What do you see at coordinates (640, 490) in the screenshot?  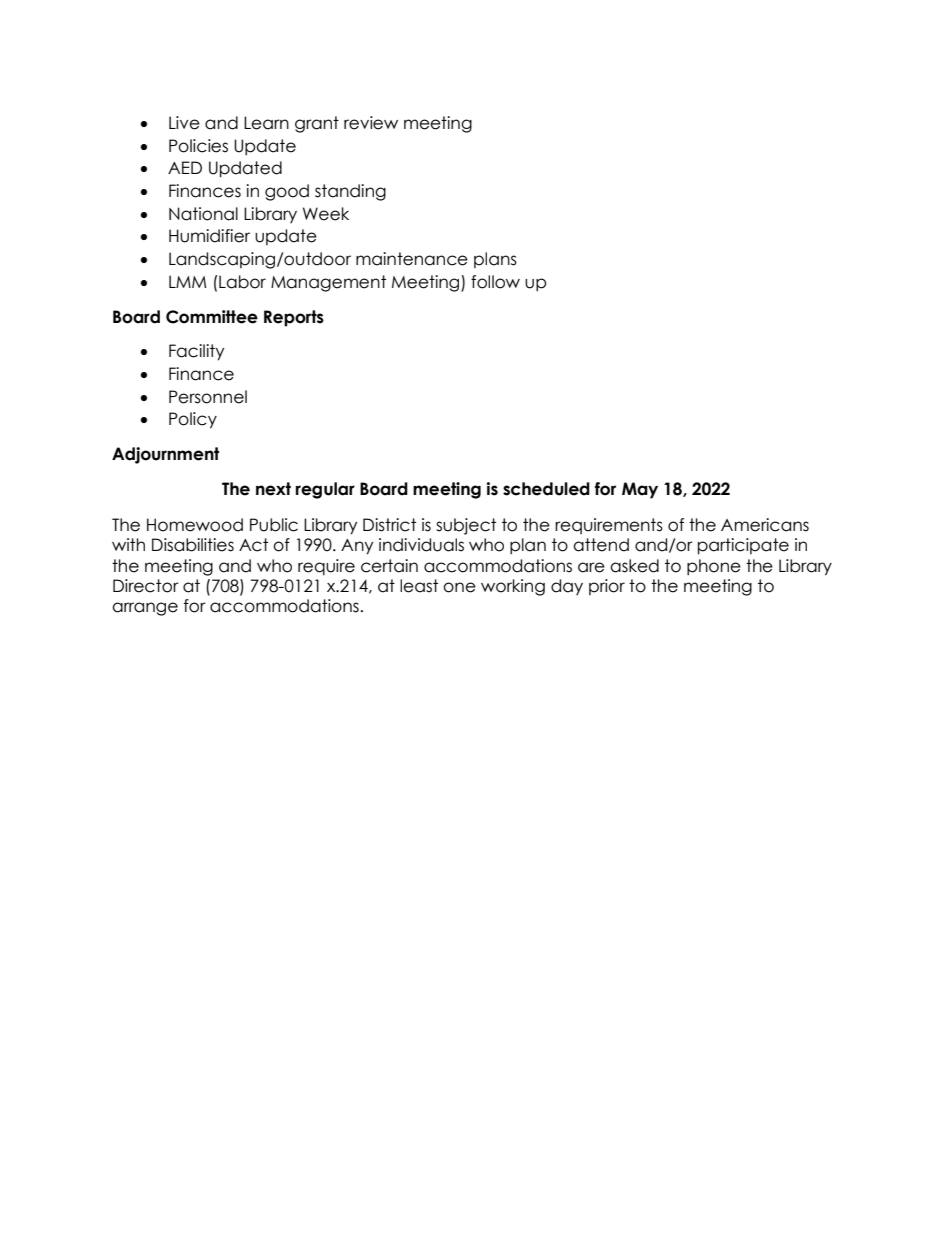 I see `May` at bounding box center [640, 490].
